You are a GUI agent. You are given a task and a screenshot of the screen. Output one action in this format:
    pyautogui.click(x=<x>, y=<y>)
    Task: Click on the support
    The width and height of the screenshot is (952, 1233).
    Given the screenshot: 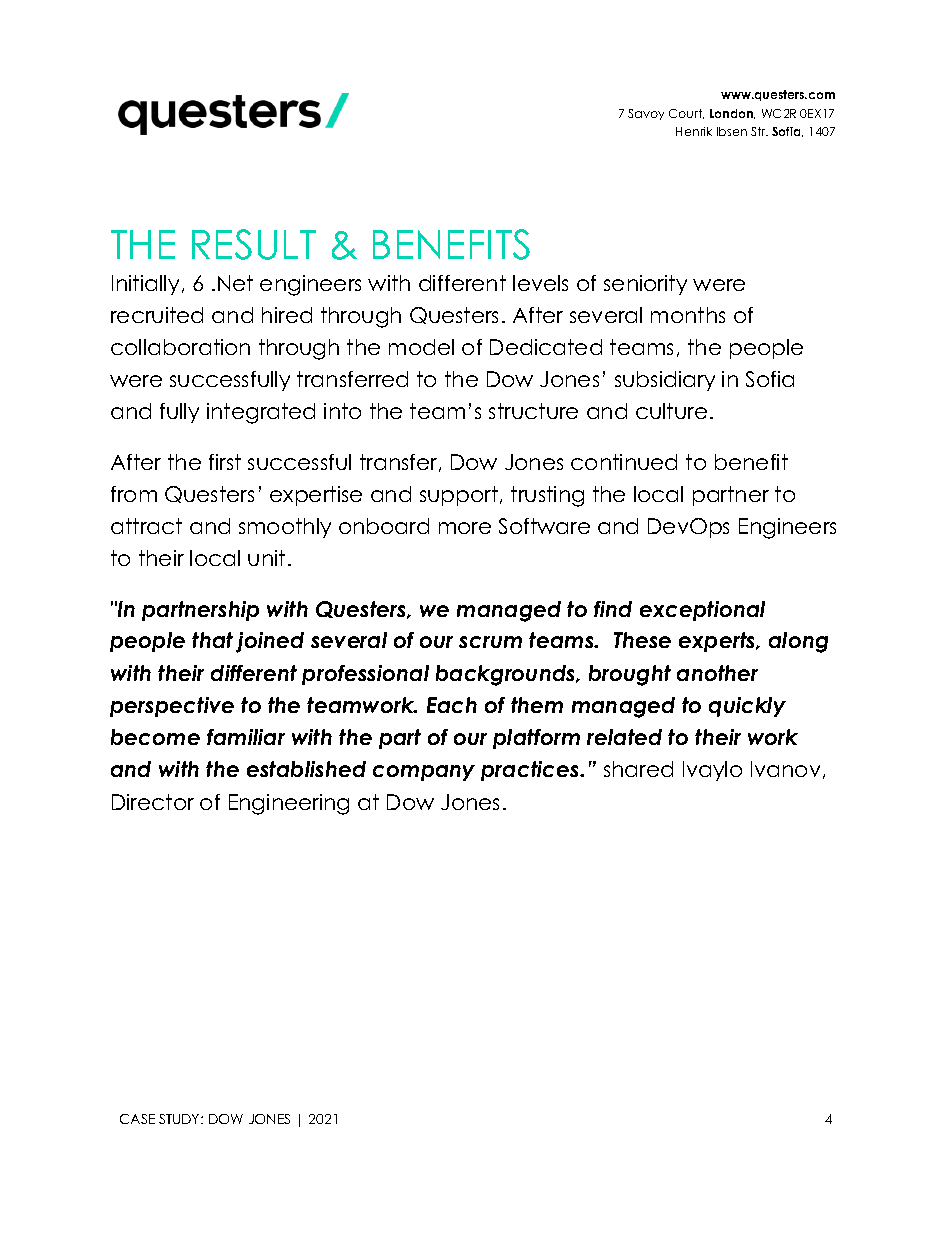 What is the action you would take?
    pyautogui.click(x=460, y=496)
